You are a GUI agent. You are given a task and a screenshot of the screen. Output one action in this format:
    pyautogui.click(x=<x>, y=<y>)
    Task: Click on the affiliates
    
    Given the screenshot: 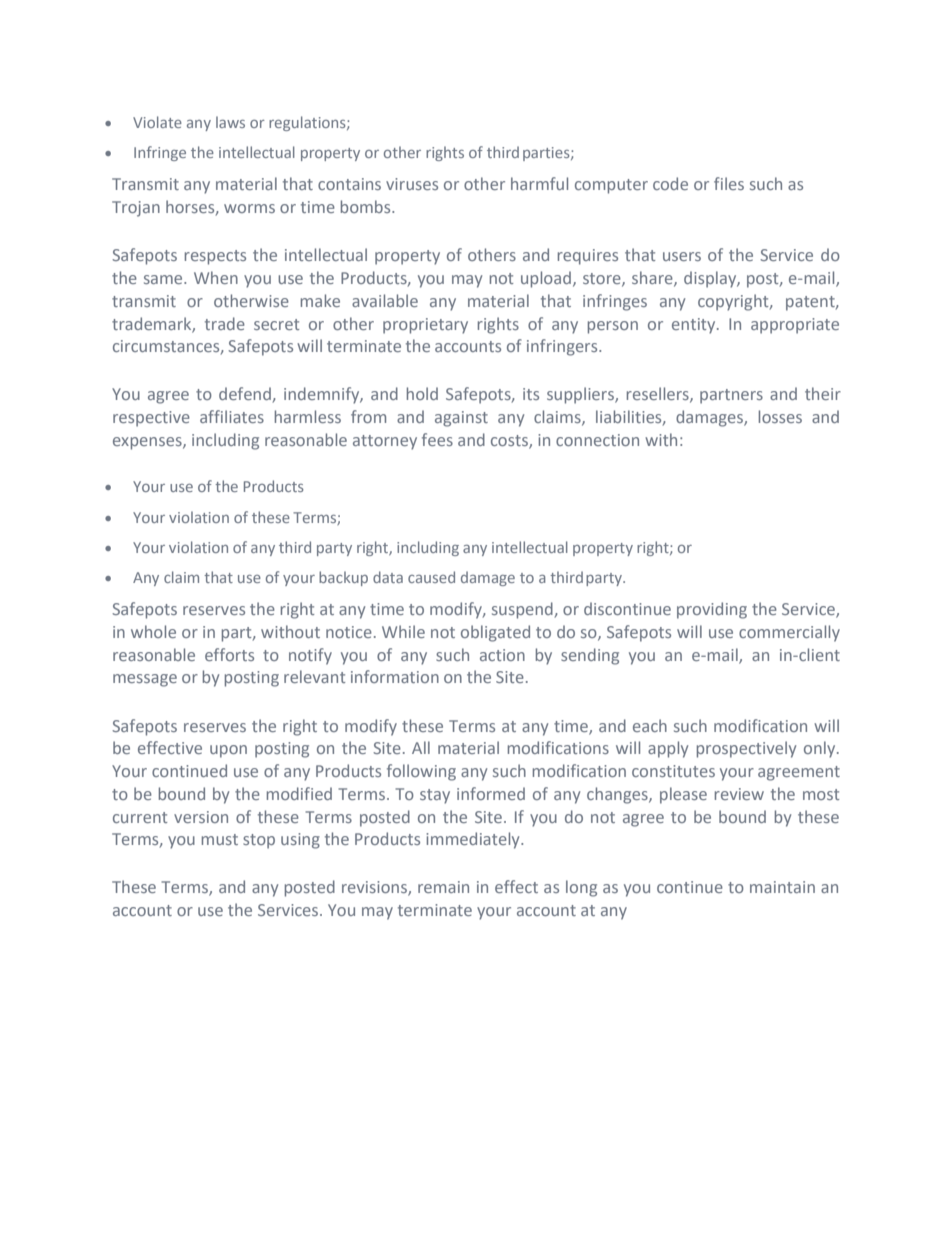 What is the action you would take?
    pyautogui.click(x=232, y=416)
